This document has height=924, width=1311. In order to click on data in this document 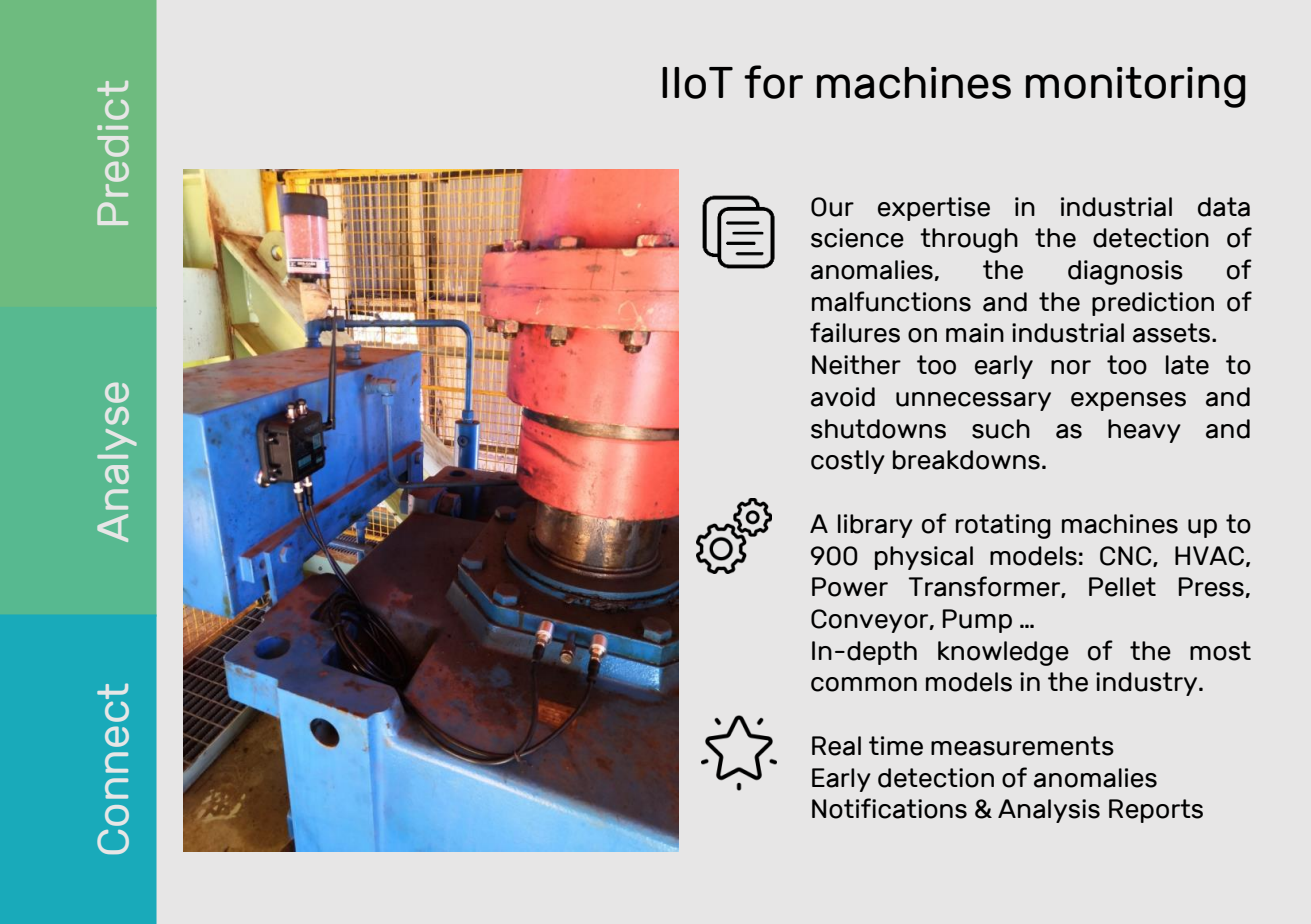, I will do `click(1224, 207)`.
